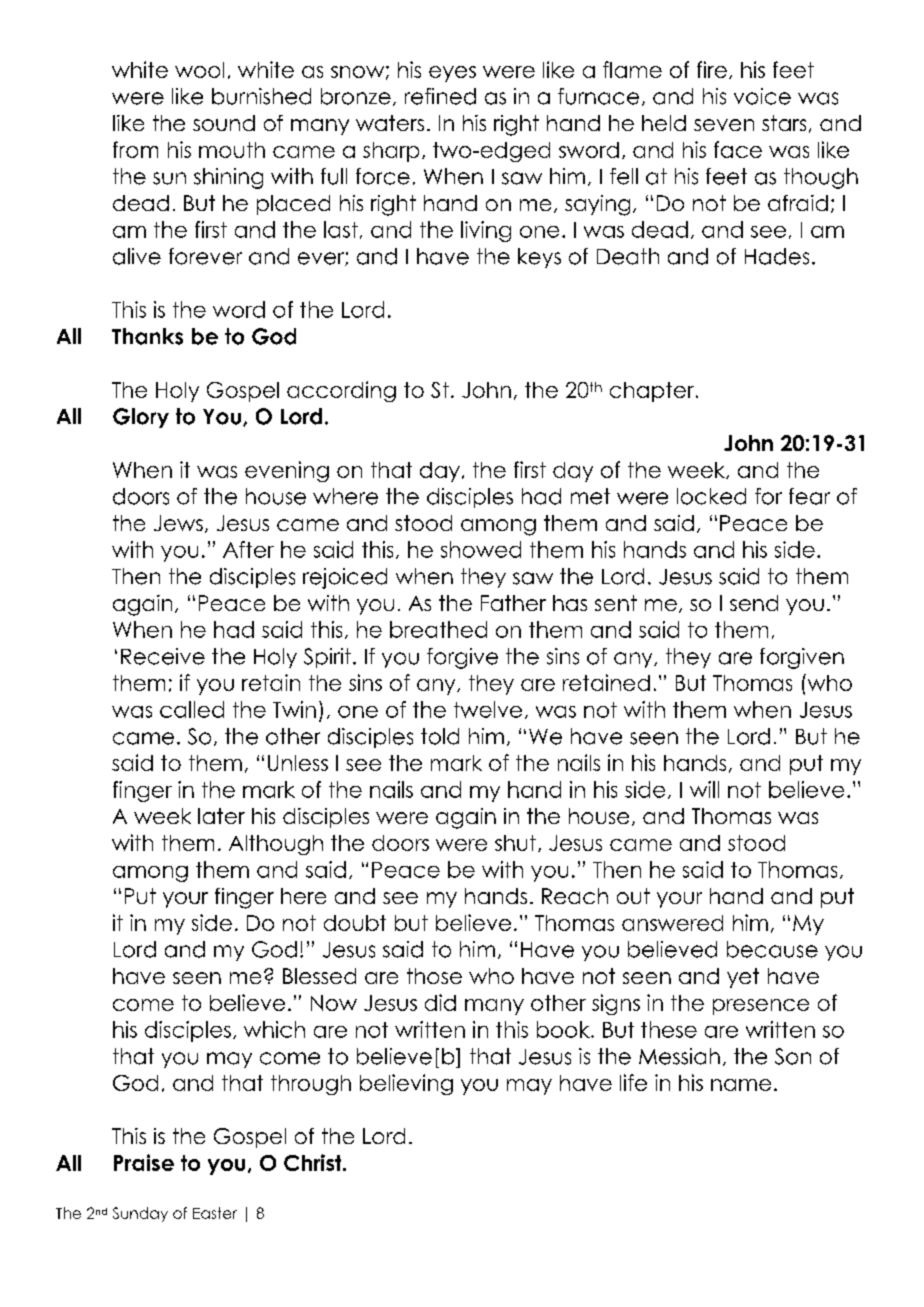  I want to click on those, so click(434, 976).
